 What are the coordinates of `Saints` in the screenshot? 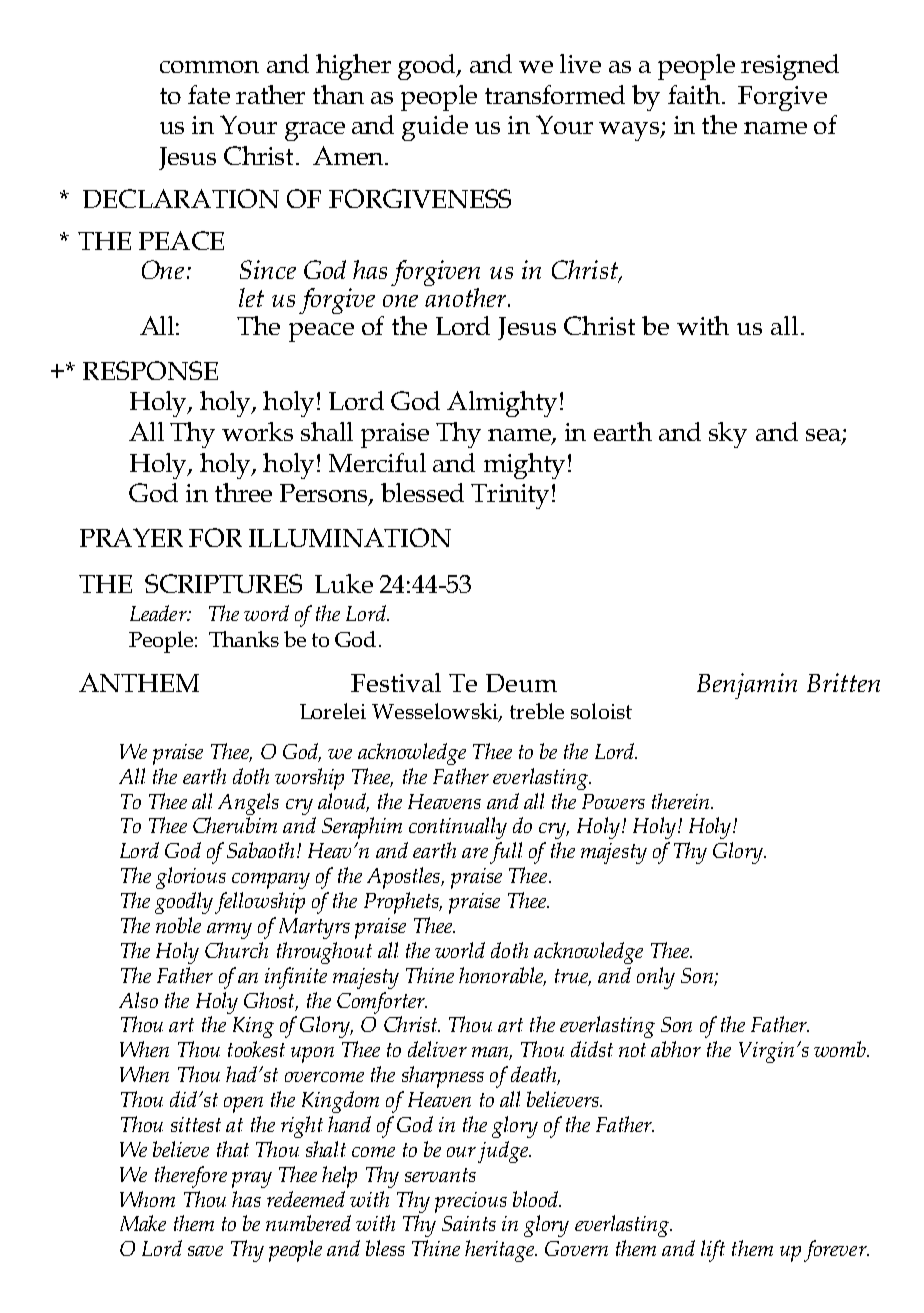 It's located at (469, 1223).
